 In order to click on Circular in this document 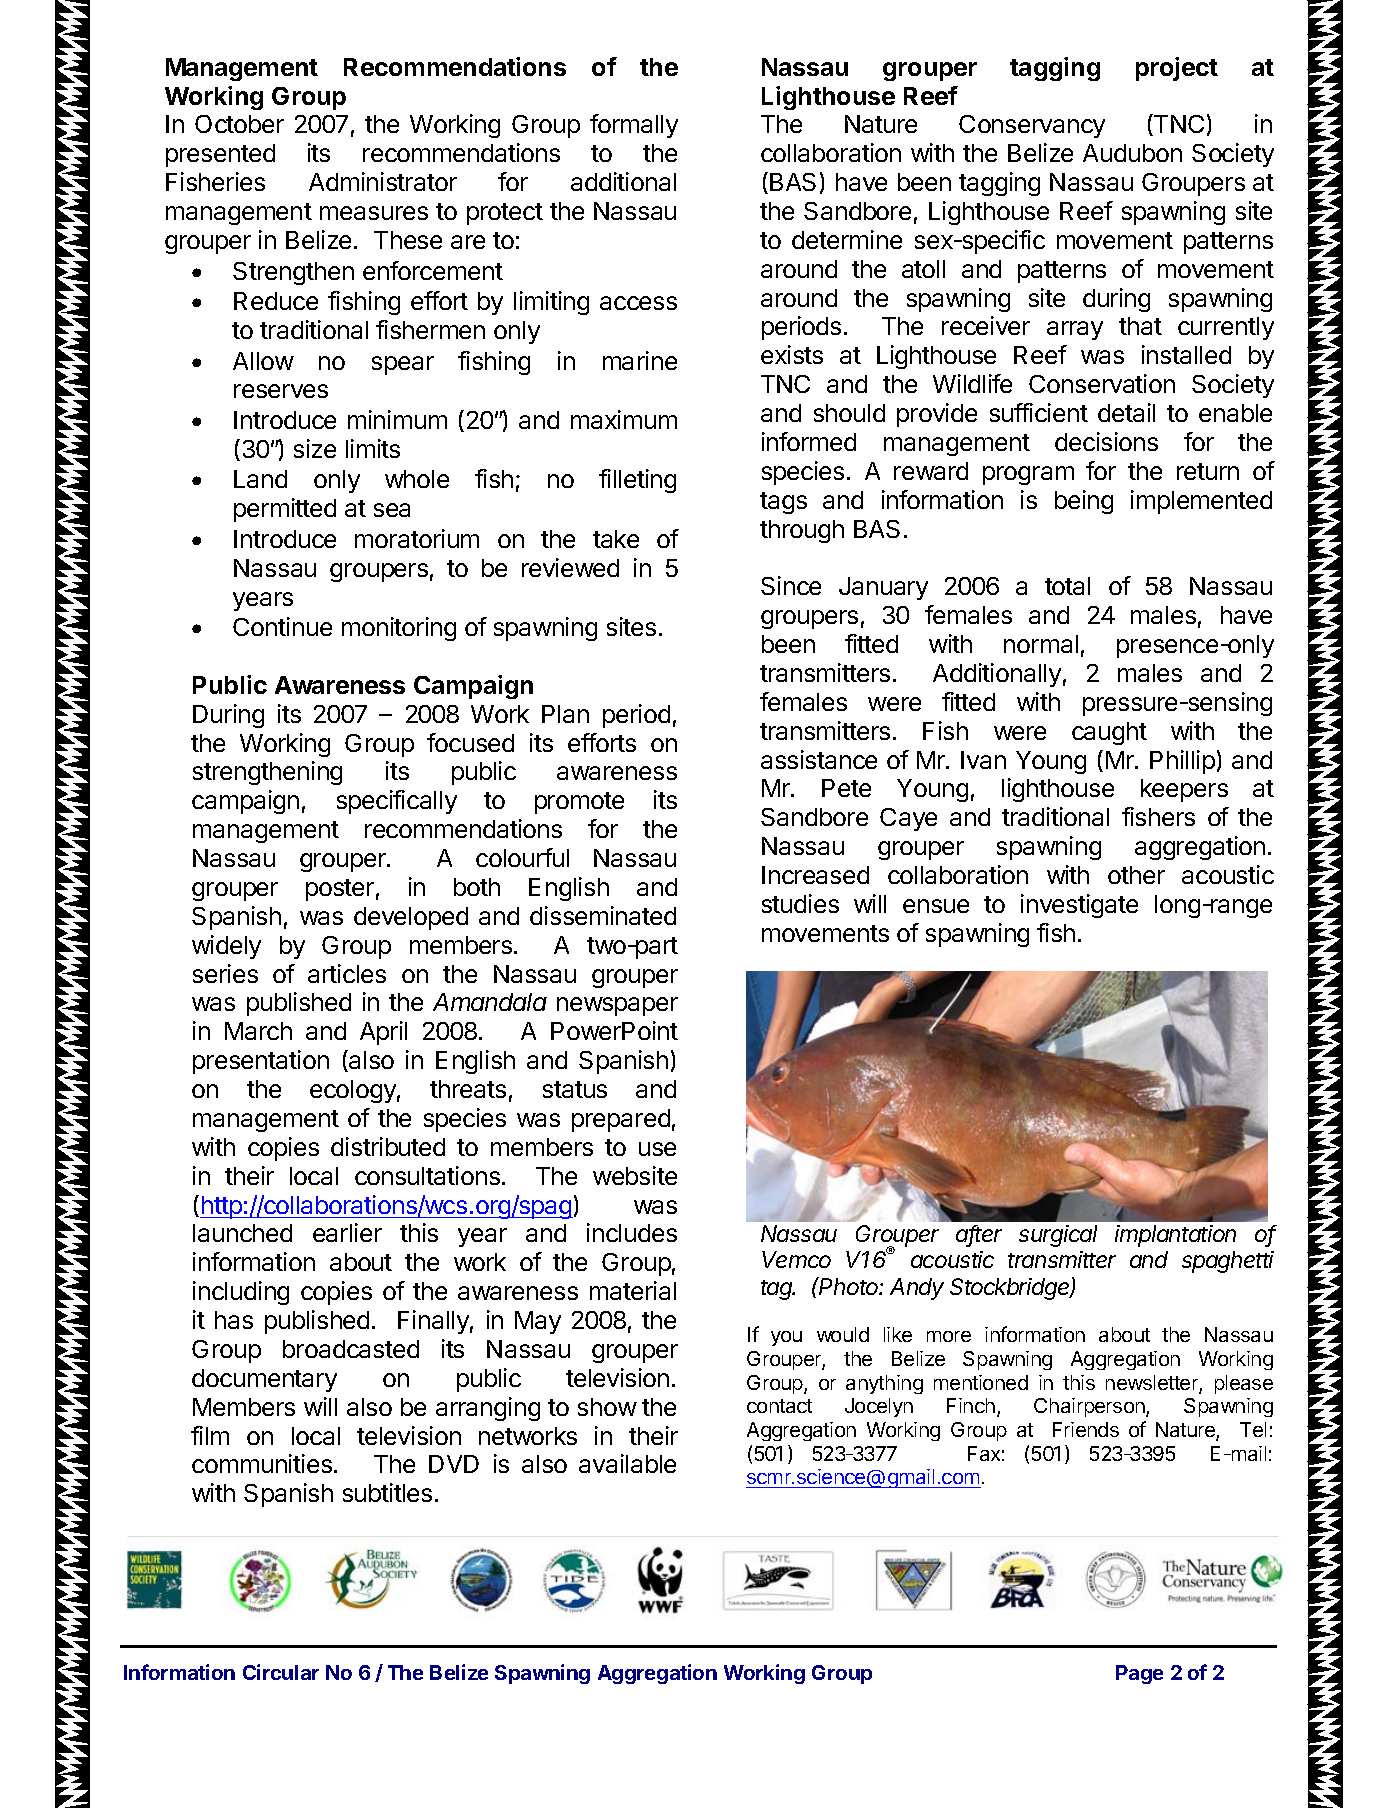, I will do `click(281, 1672)`.
